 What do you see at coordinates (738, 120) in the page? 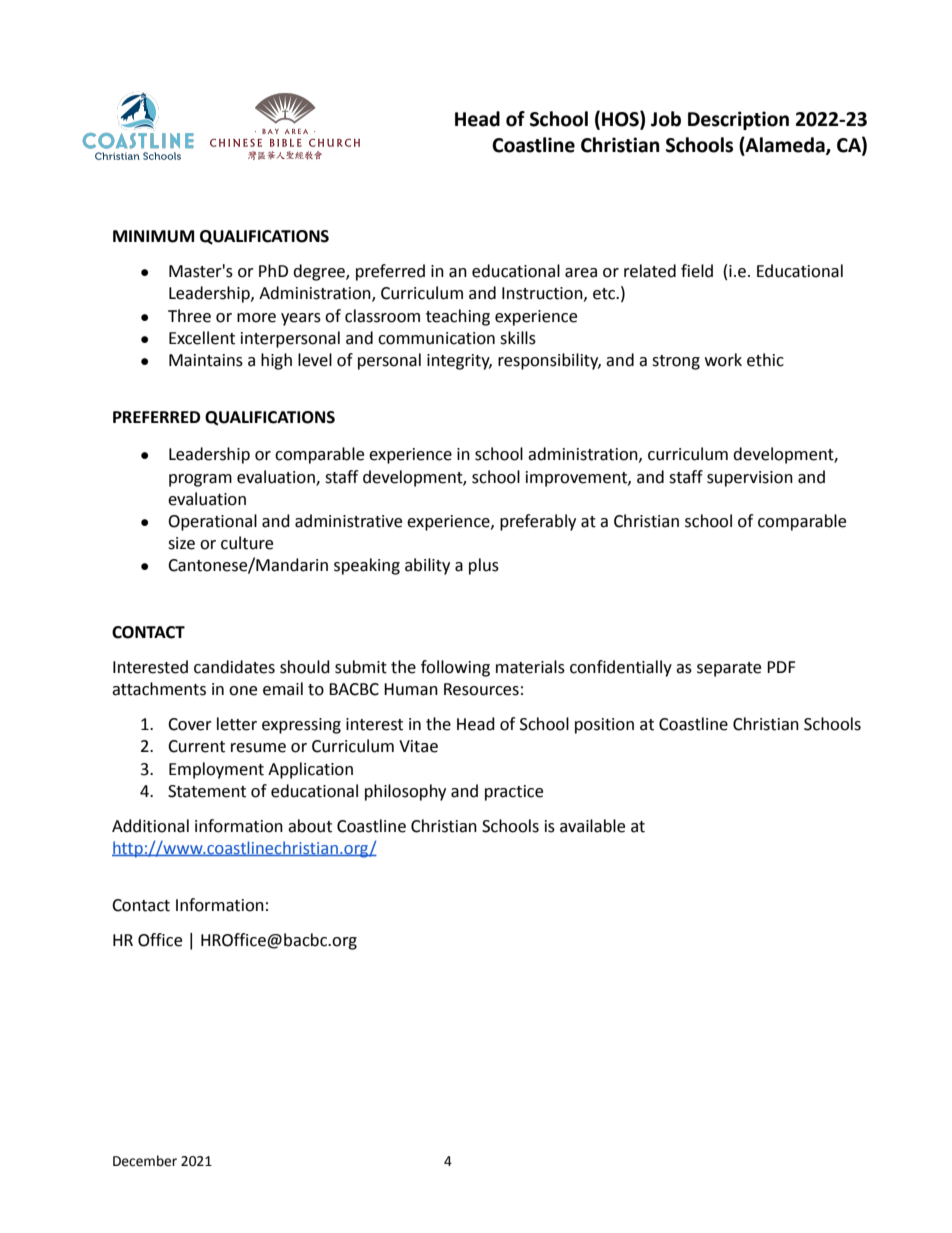
I see `Description` at bounding box center [738, 120].
